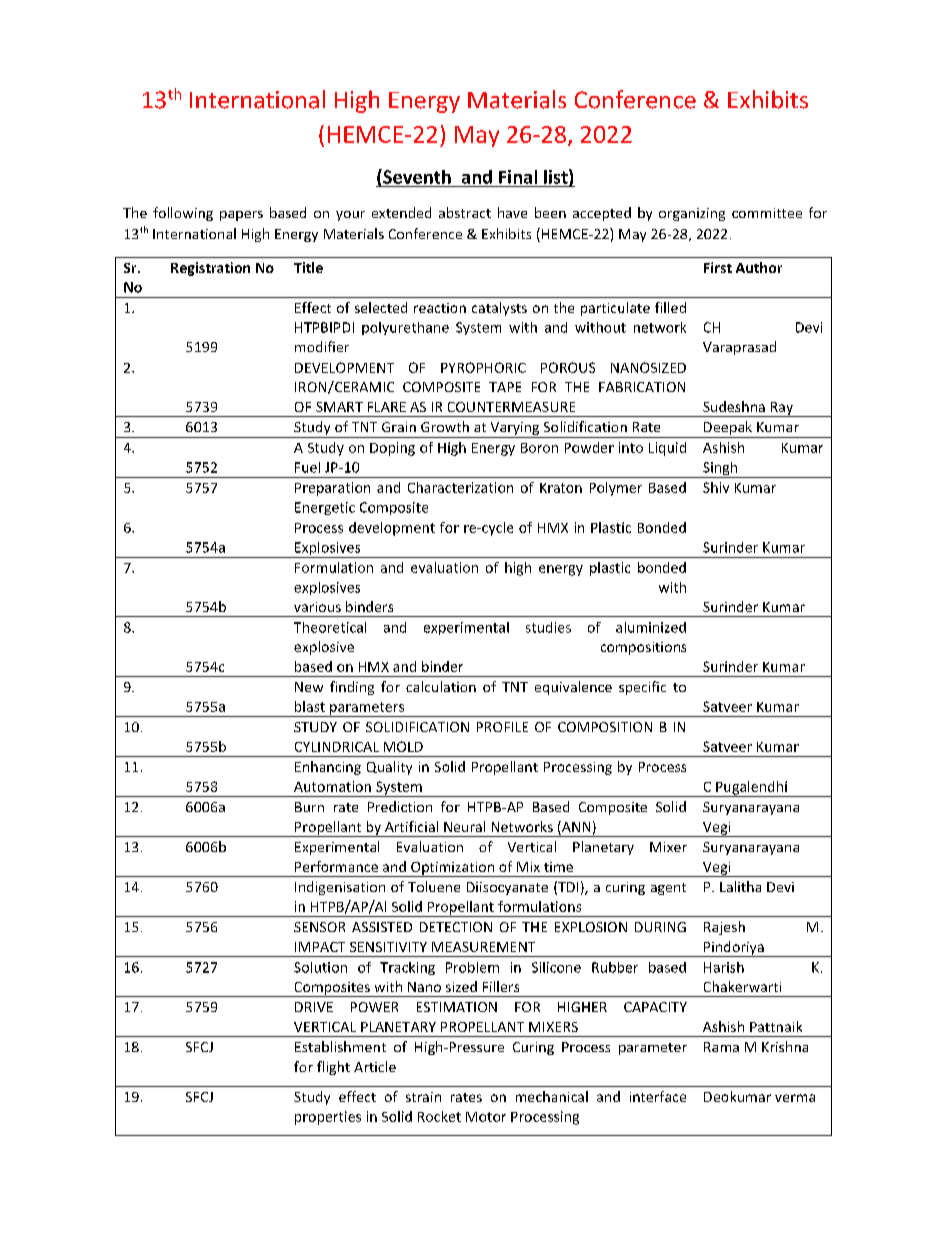  Describe the element at coordinates (319, 927) in the screenshot. I see `SENSOR` at that location.
